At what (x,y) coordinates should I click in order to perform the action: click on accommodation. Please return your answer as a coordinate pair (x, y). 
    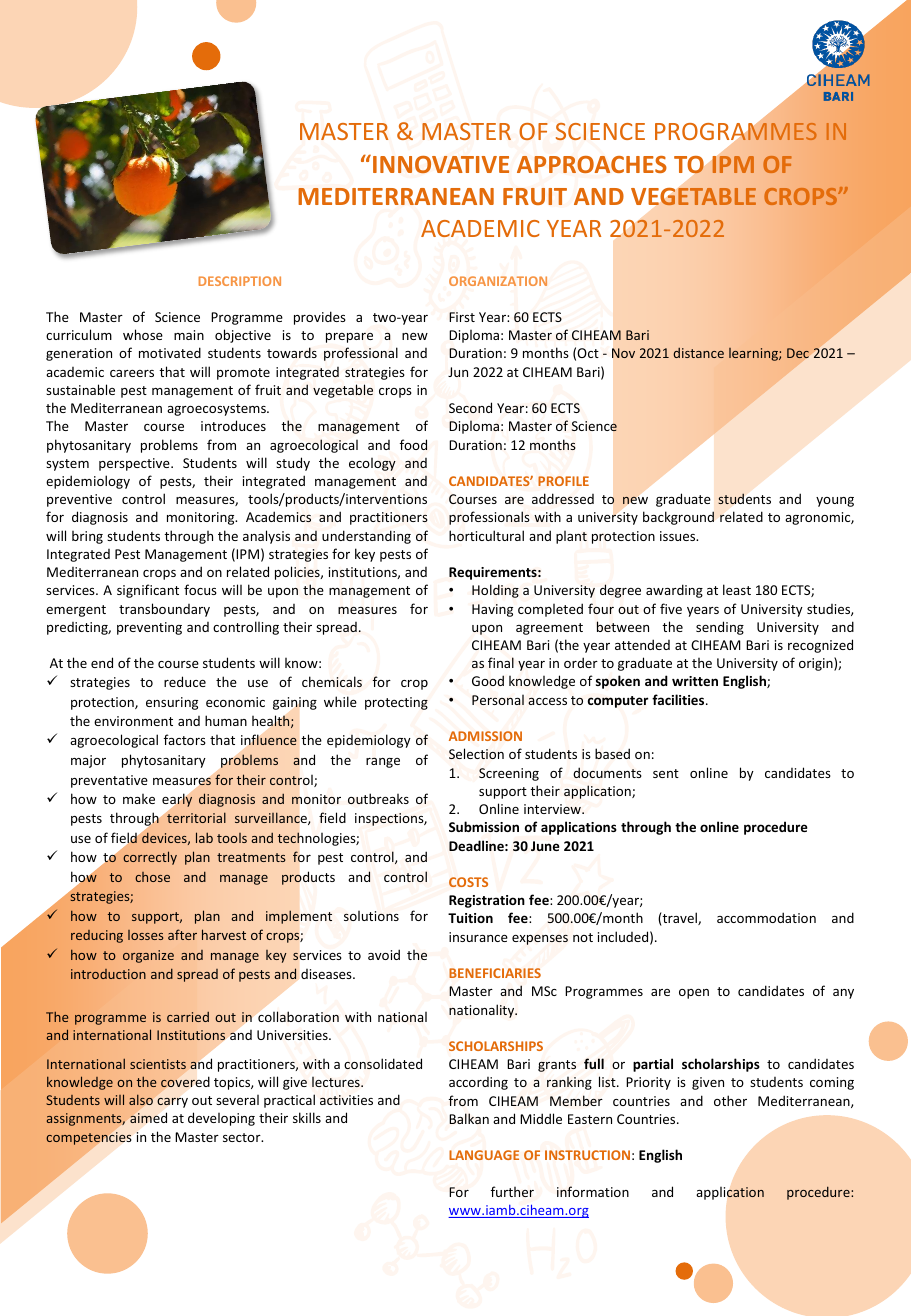
    Looking at the image, I should click on (766, 917).
